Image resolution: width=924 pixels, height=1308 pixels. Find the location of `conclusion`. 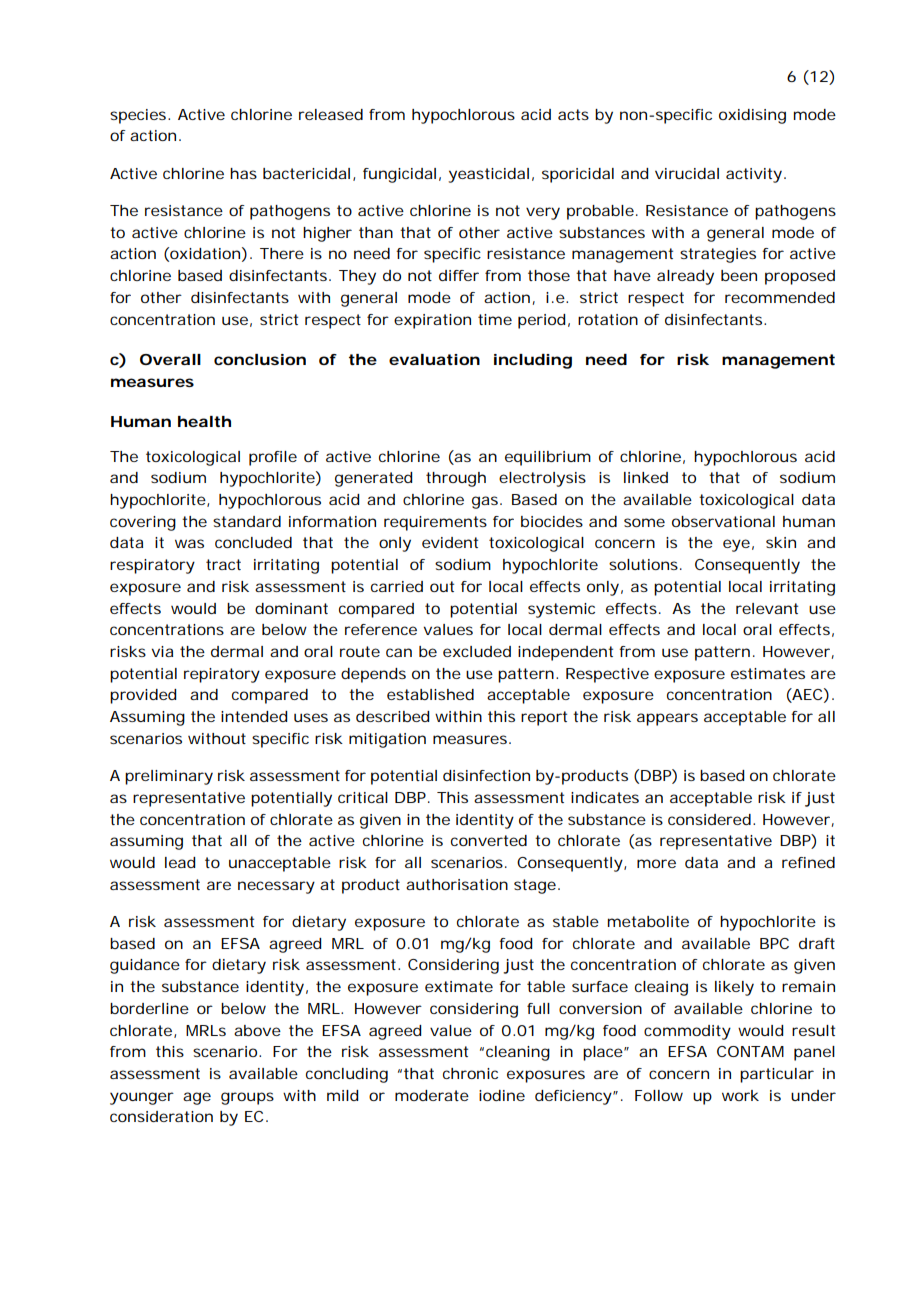

conclusion is located at coordinates (260, 359).
